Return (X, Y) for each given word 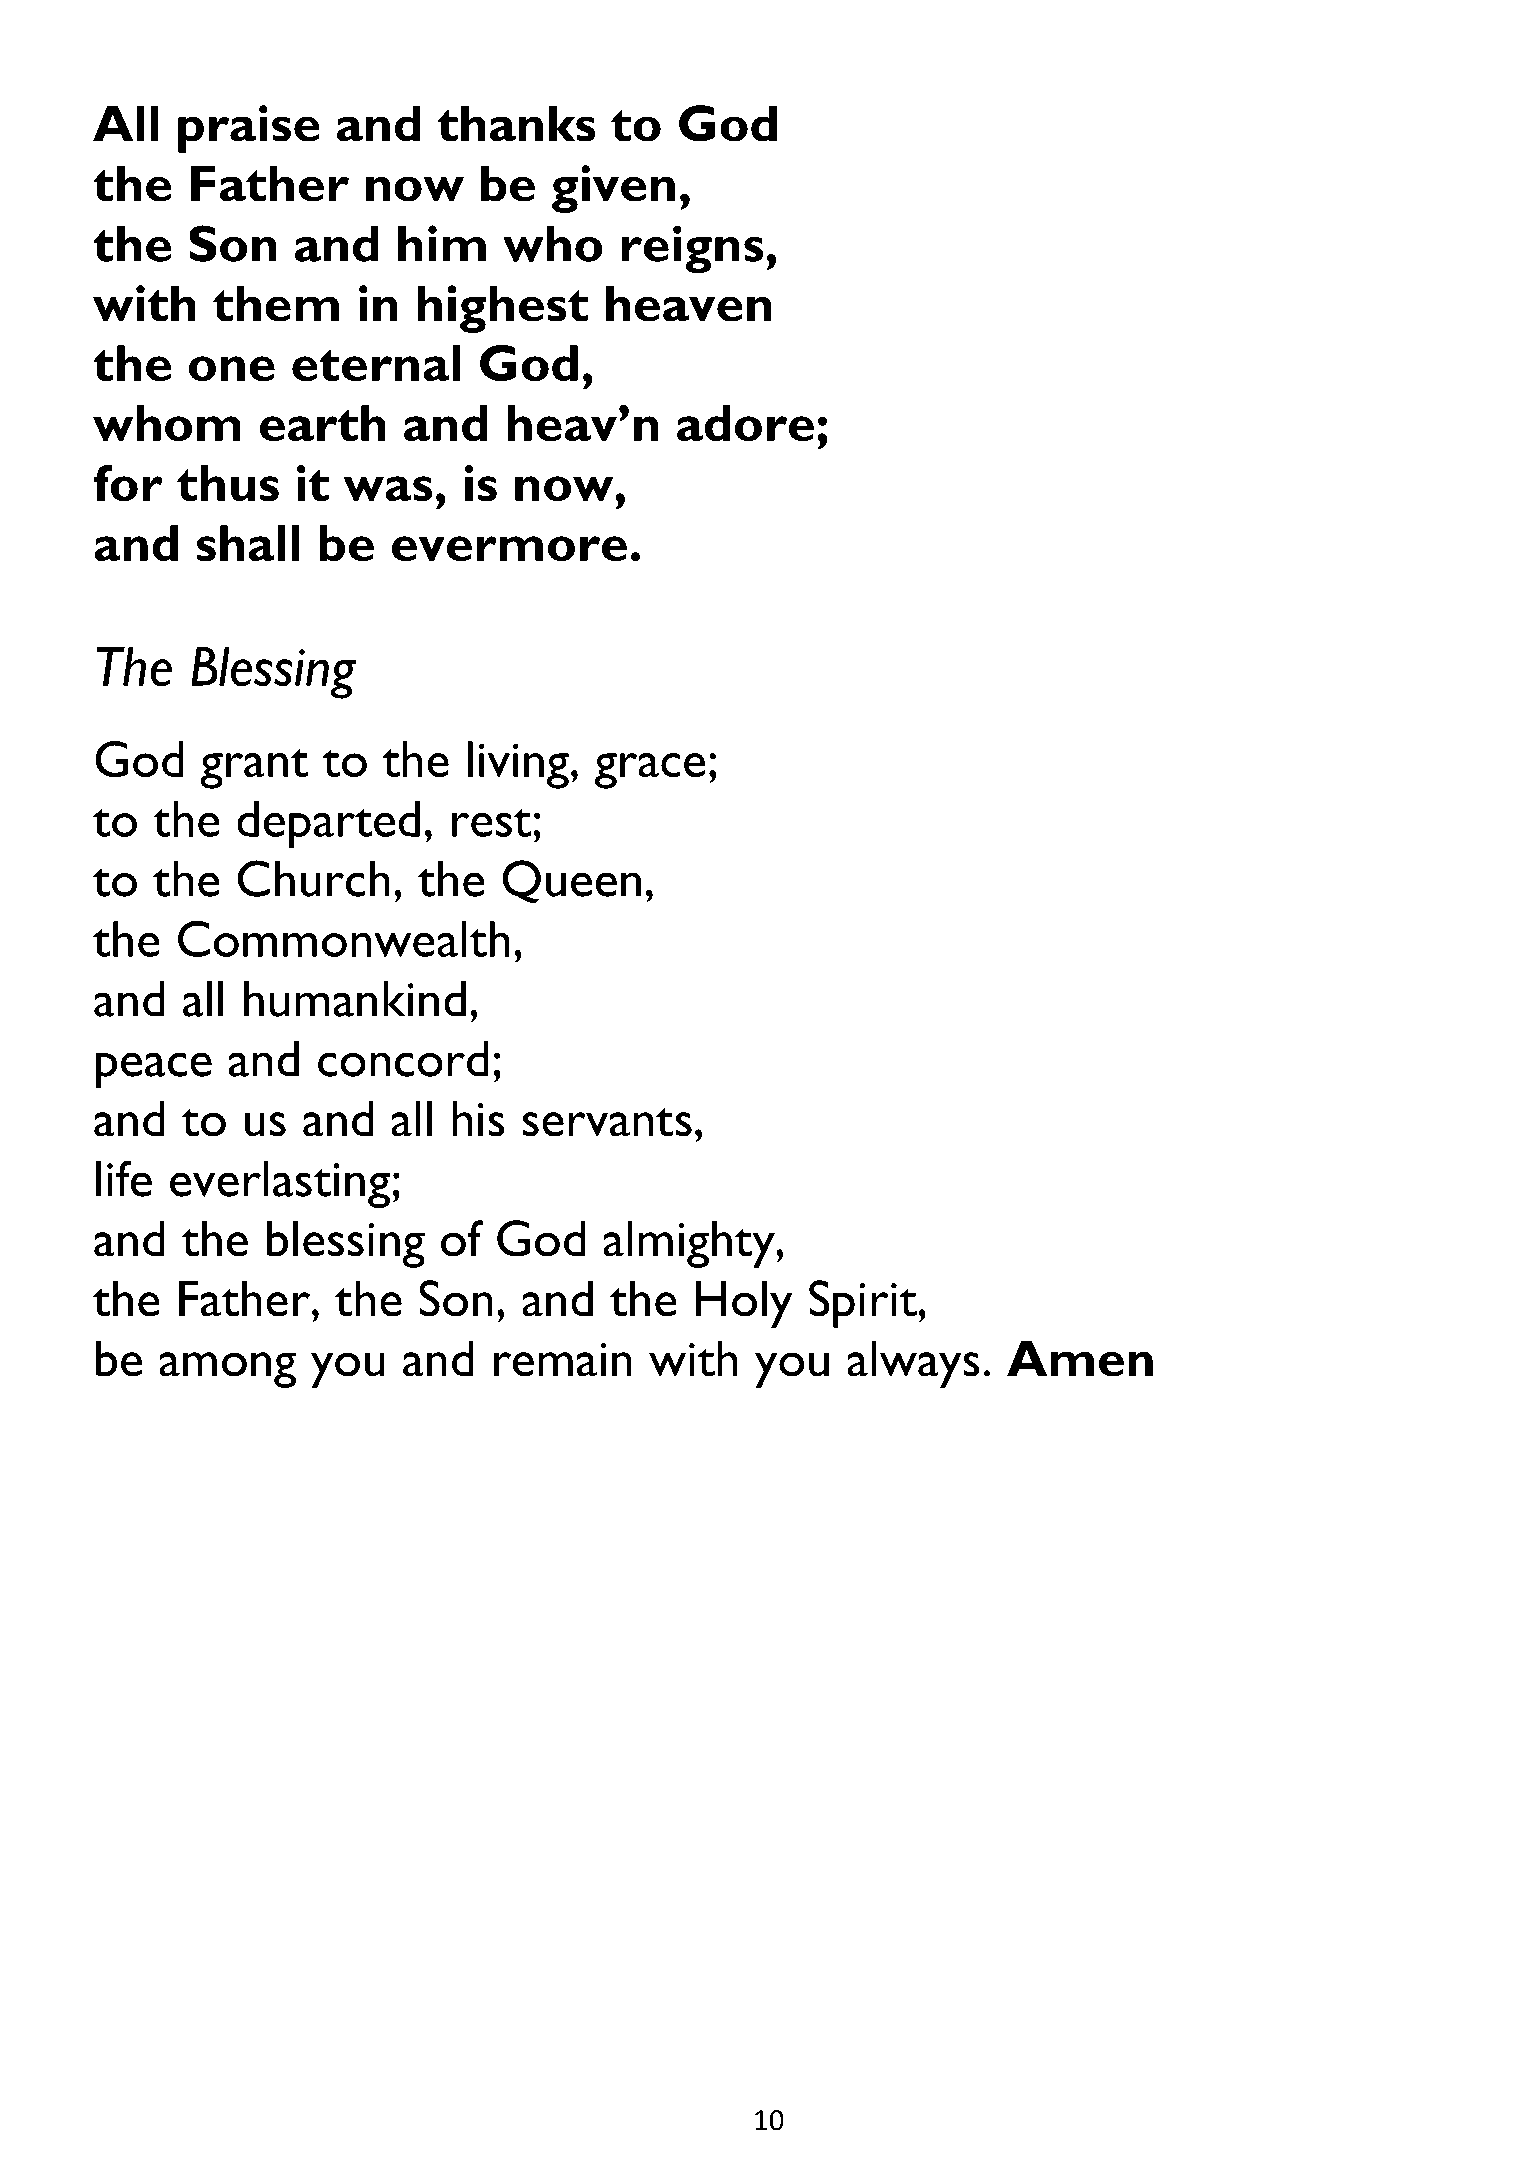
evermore (509, 549)
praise (249, 129)
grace (650, 771)
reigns (692, 249)
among (227, 1370)
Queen (571, 882)
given (613, 189)
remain (563, 1360)
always (913, 1364)
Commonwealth (344, 938)
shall (248, 543)
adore (745, 423)
